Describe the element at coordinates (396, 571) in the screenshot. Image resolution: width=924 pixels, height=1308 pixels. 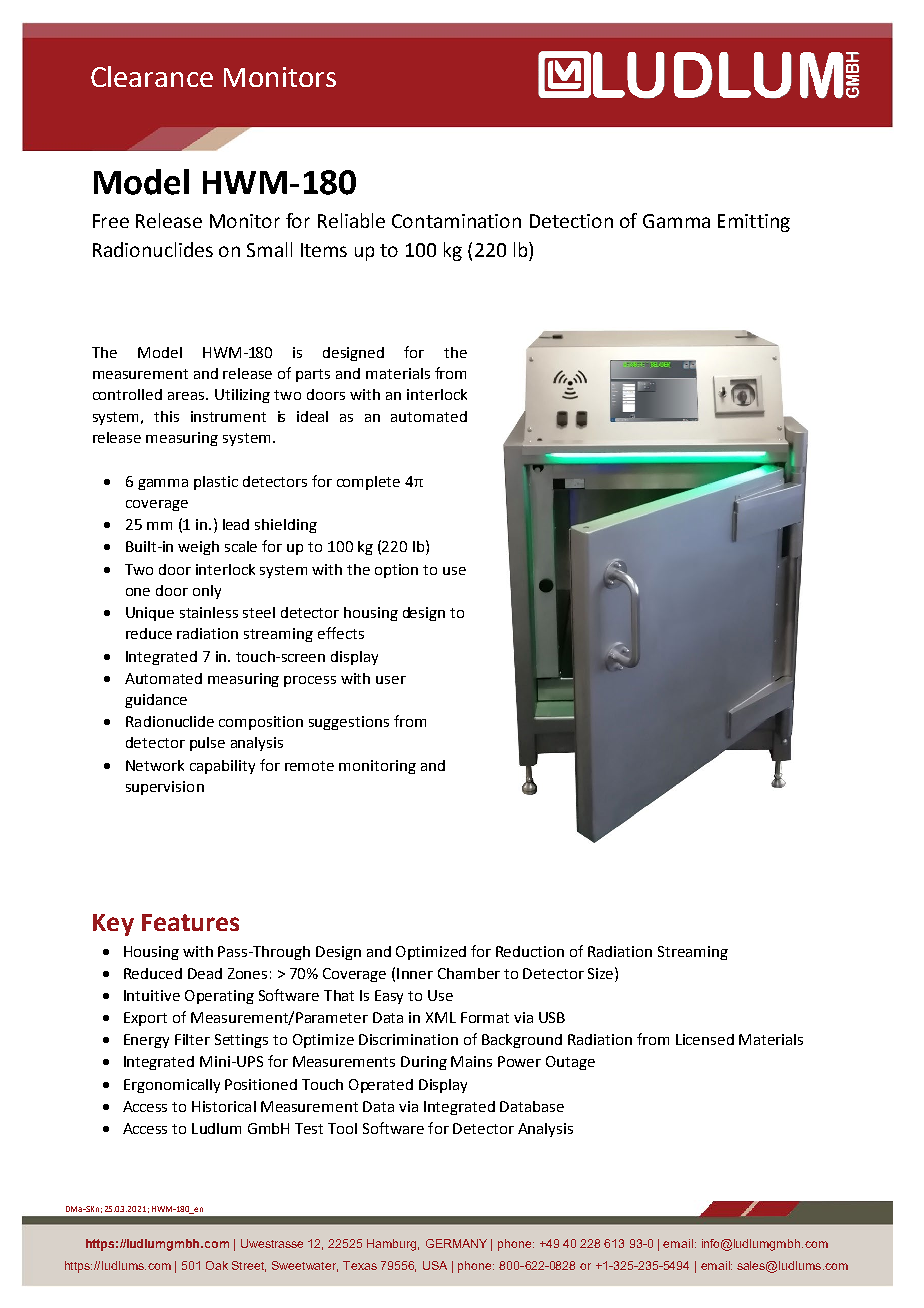
I see `option` at that location.
